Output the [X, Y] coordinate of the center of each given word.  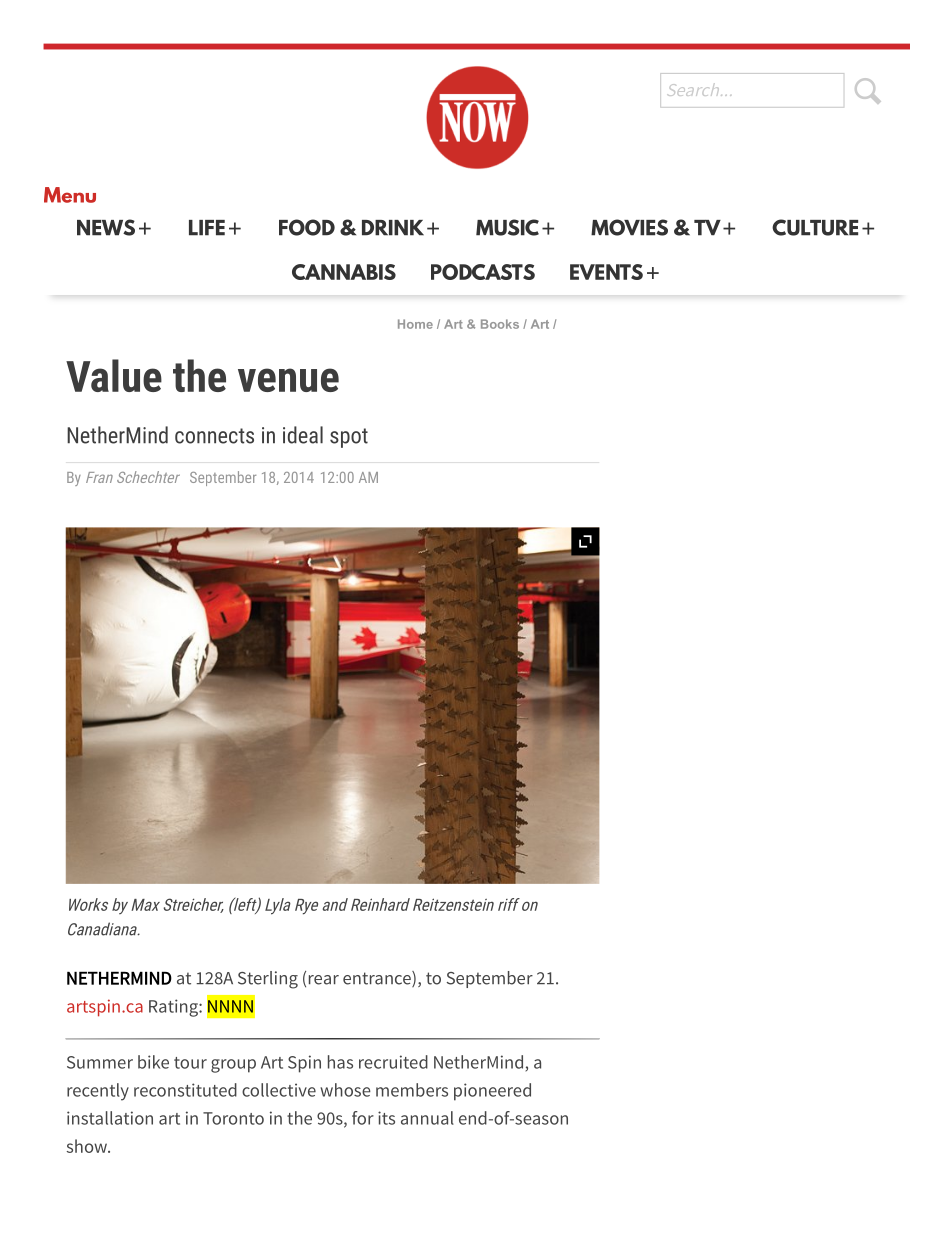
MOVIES [629, 227]
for [363, 1118]
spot [349, 438]
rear [324, 980]
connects [214, 436]
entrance [378, 979]
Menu [70, 195]
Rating [174, 1008]
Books [500, 324]
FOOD [307, 227]
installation [110, 1118]
